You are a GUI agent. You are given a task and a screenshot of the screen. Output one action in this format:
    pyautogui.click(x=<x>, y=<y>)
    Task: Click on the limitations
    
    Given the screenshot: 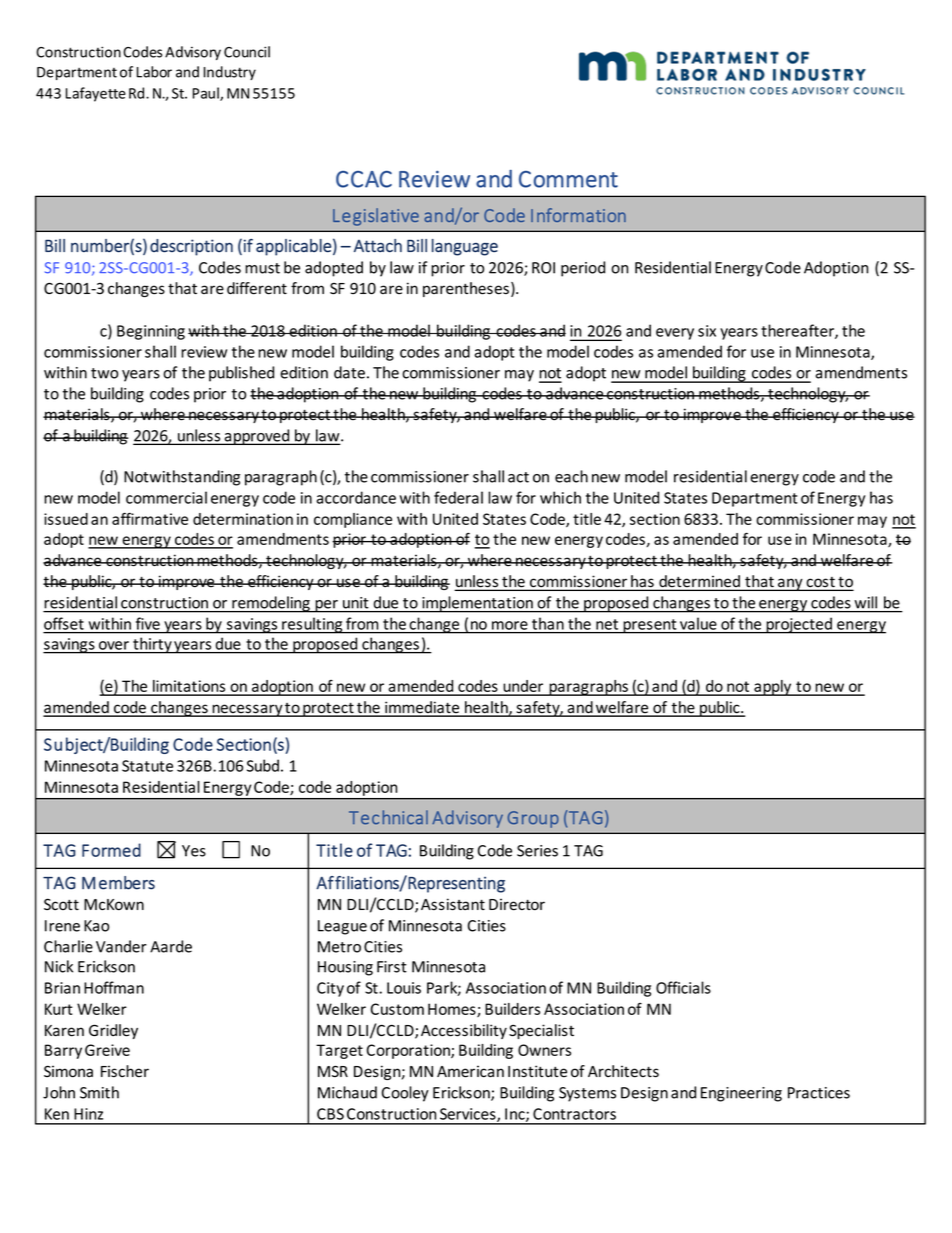 What is the action you would take?
    pyautogui.click(x=189, y=687)
